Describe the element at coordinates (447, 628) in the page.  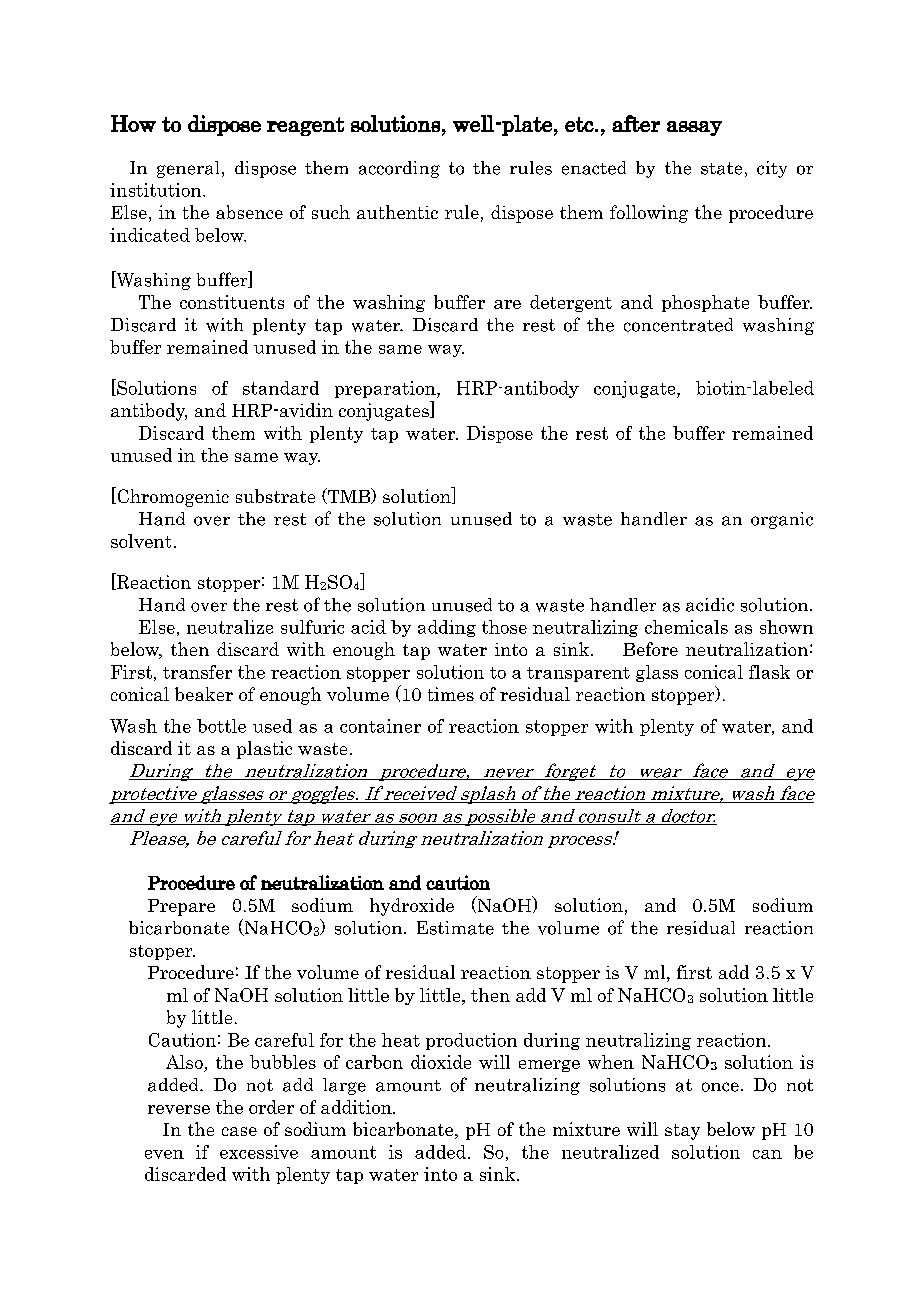
I see `adding` at that location.
